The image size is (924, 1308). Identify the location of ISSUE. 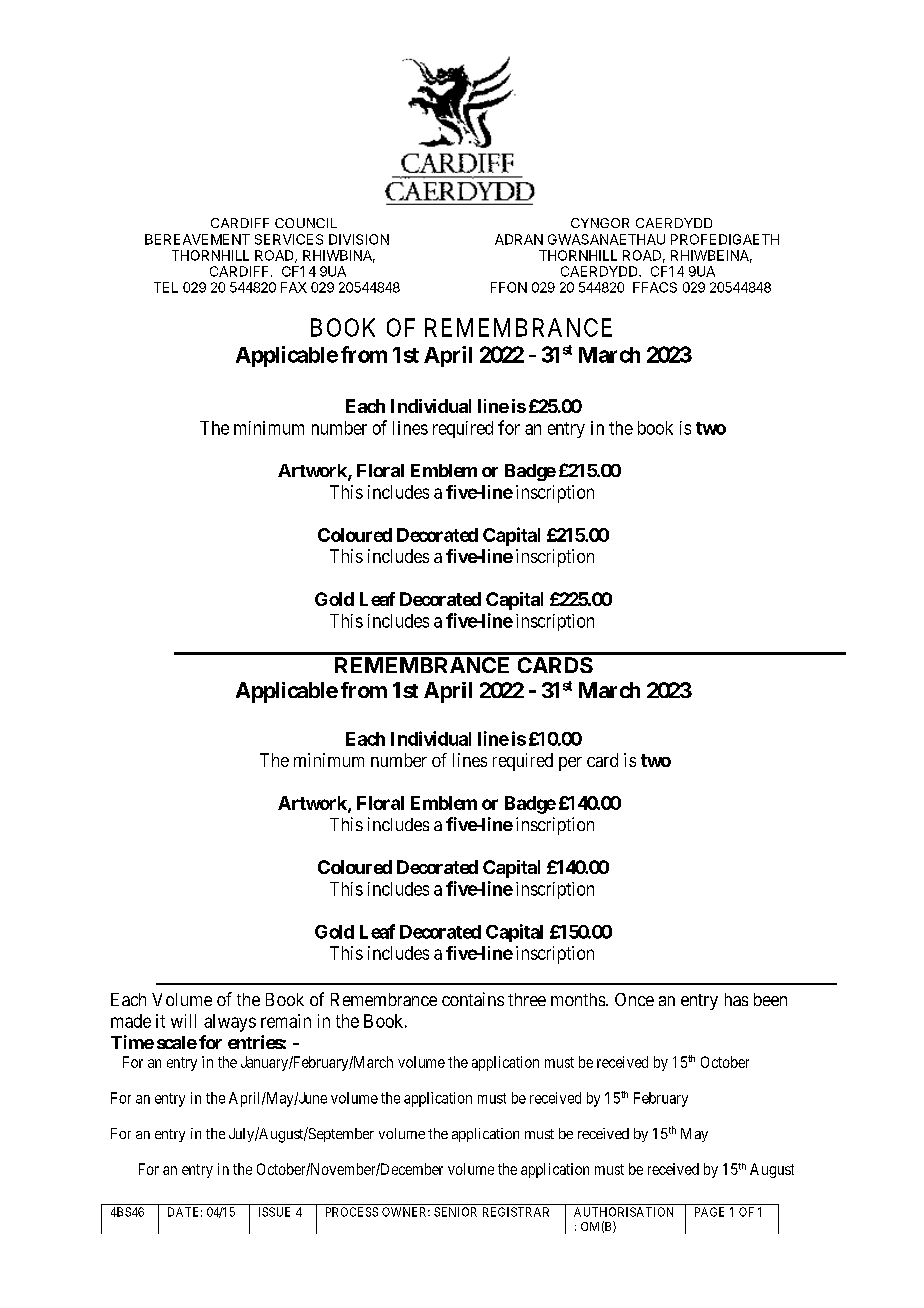
(274, 1212).
